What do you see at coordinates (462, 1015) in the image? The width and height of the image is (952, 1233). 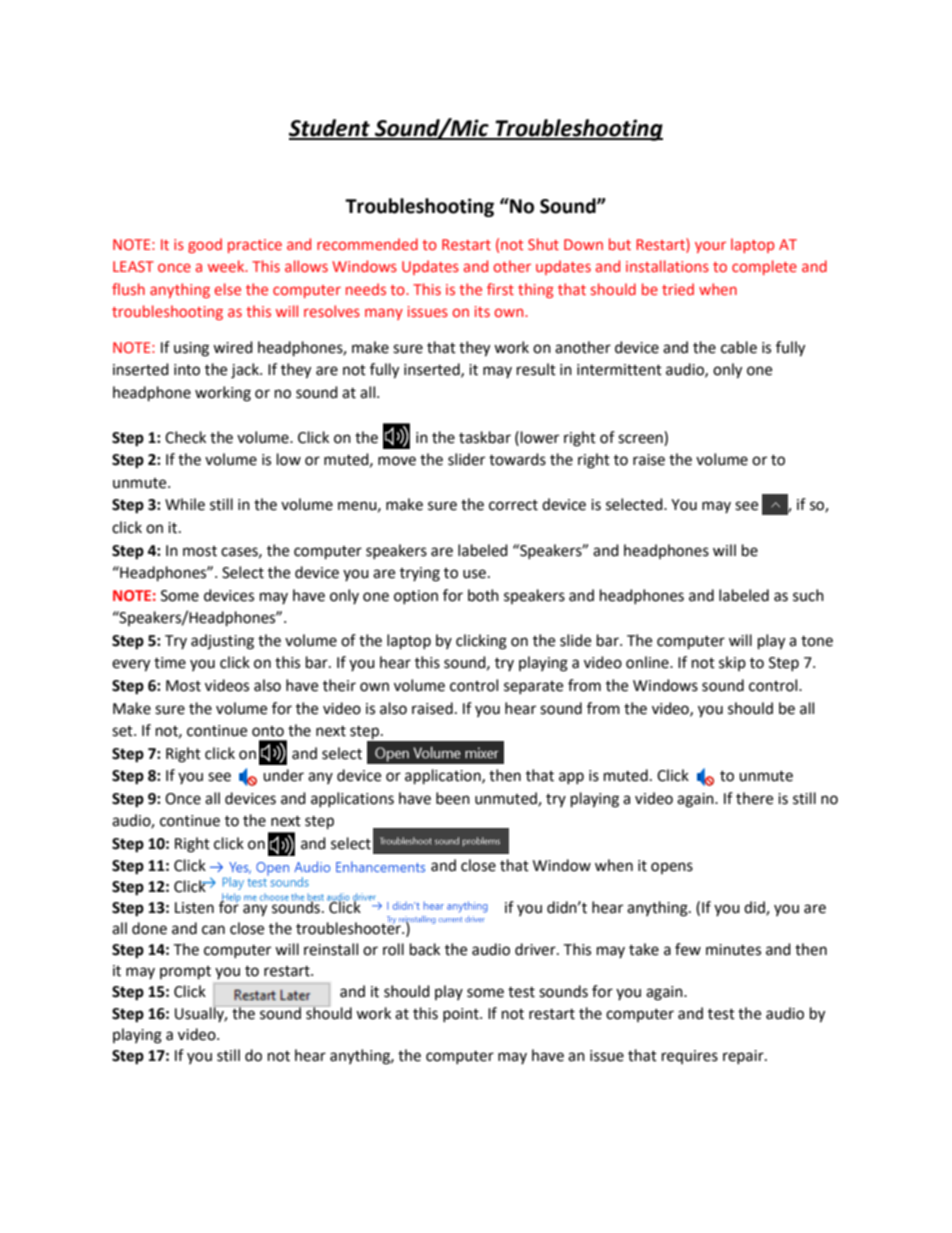 I see `point` at bounding box center [462, 1015].
